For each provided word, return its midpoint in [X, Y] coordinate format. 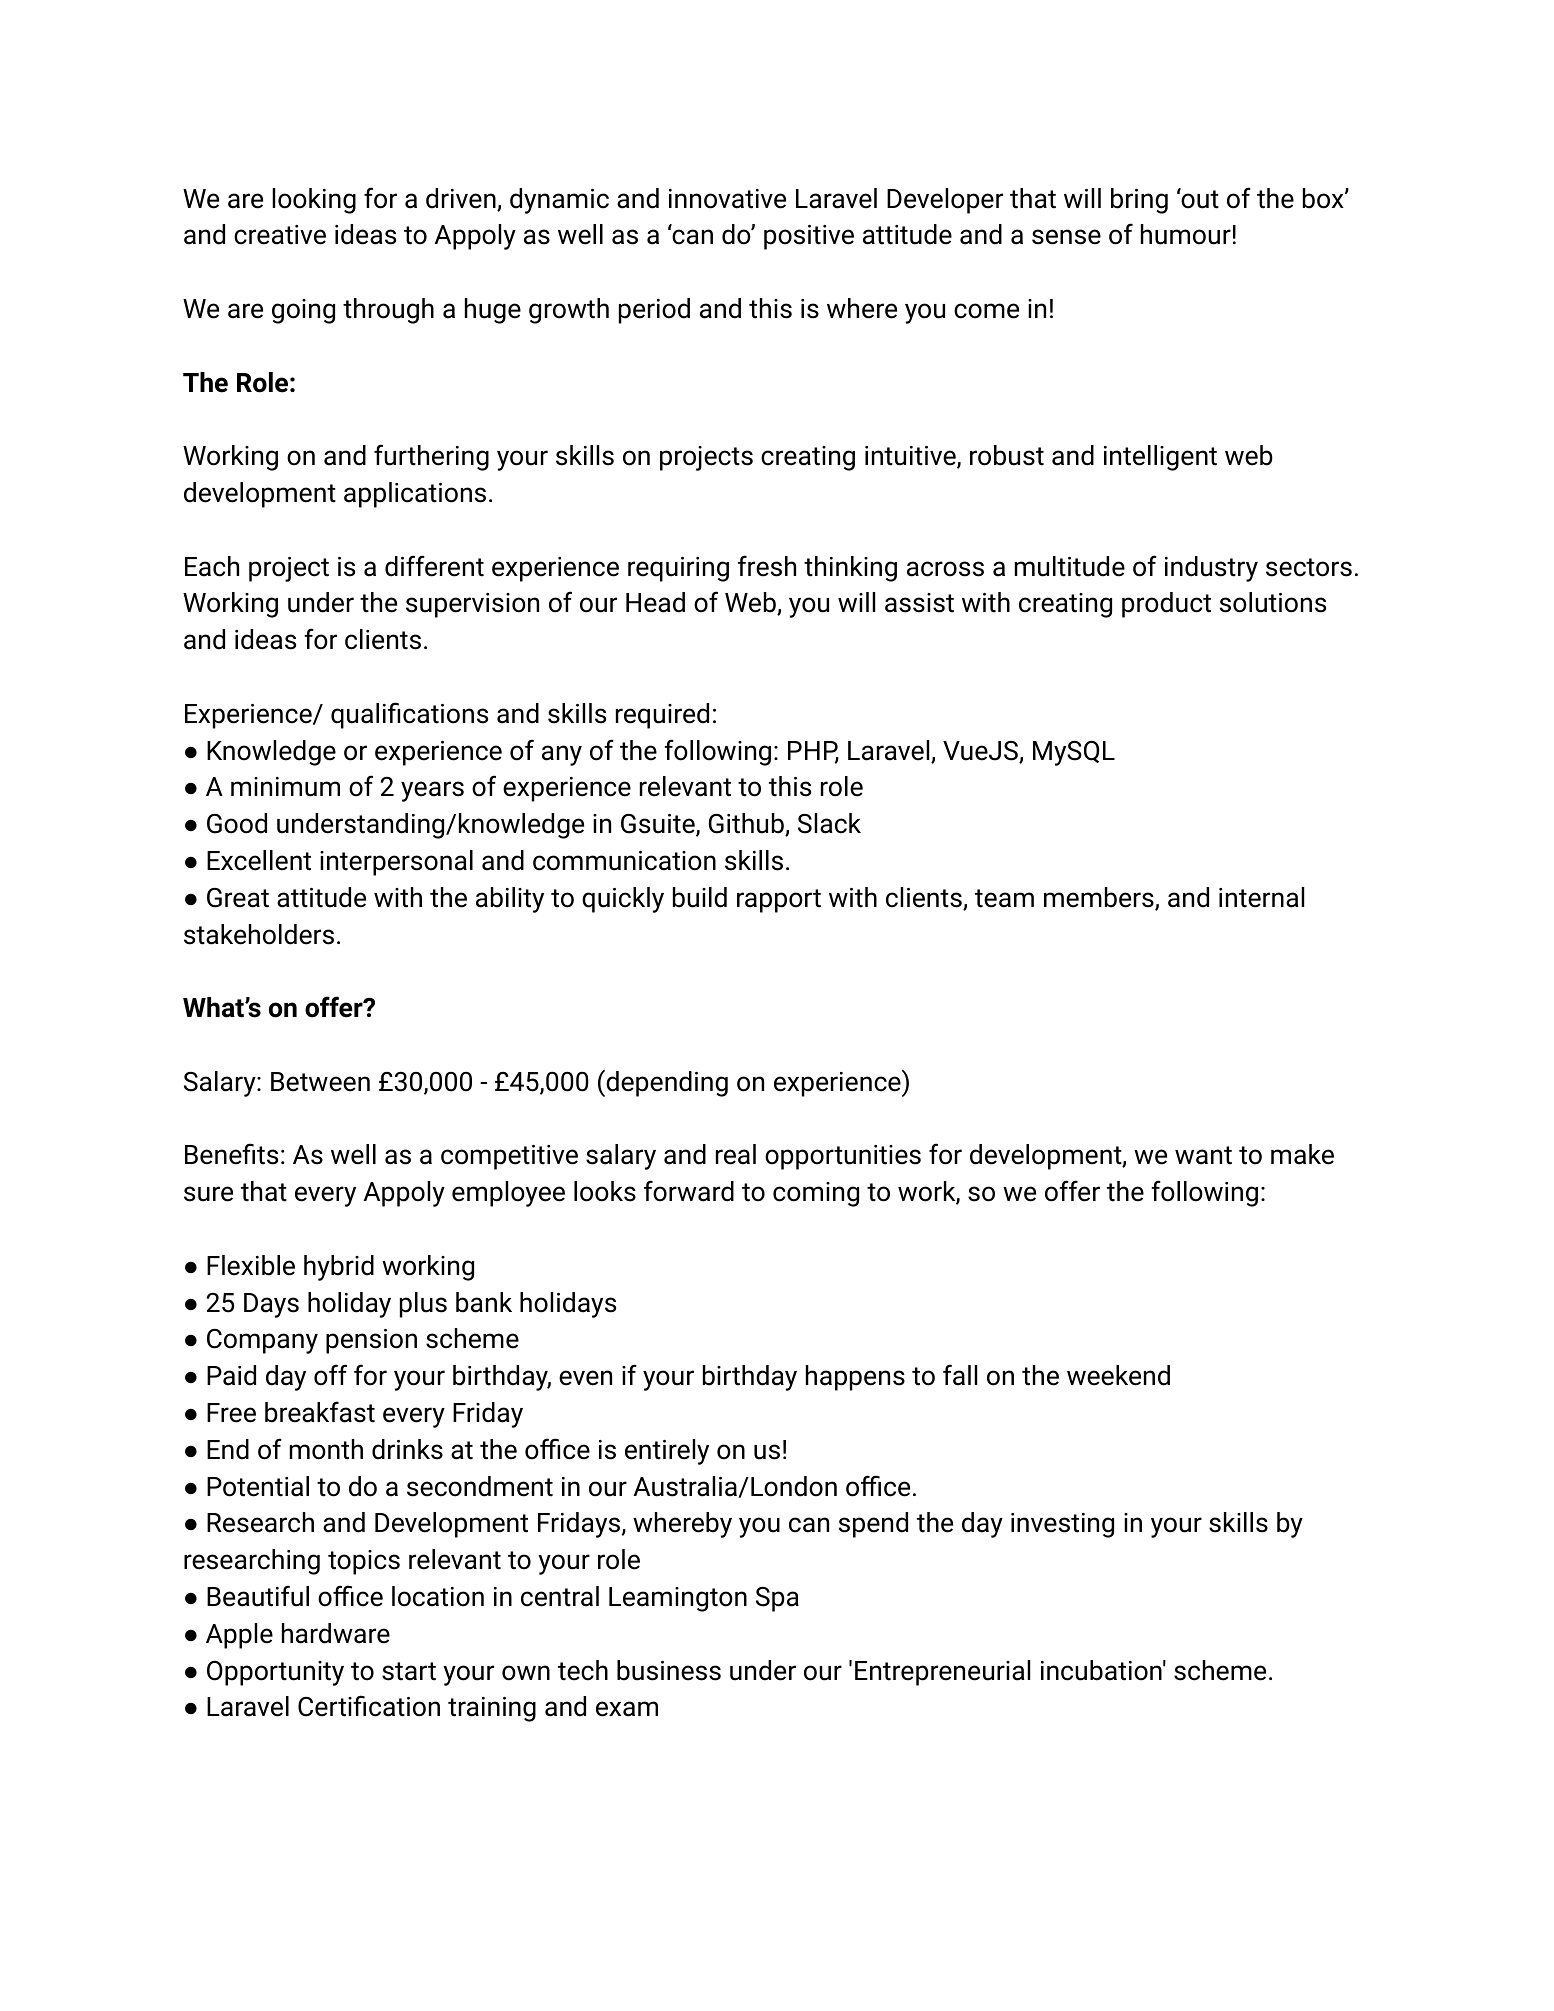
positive [809, 237]
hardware [336, 1633]
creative [280, 235]
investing [1062, 1525]
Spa [777, 1599]
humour [1186, 234]
